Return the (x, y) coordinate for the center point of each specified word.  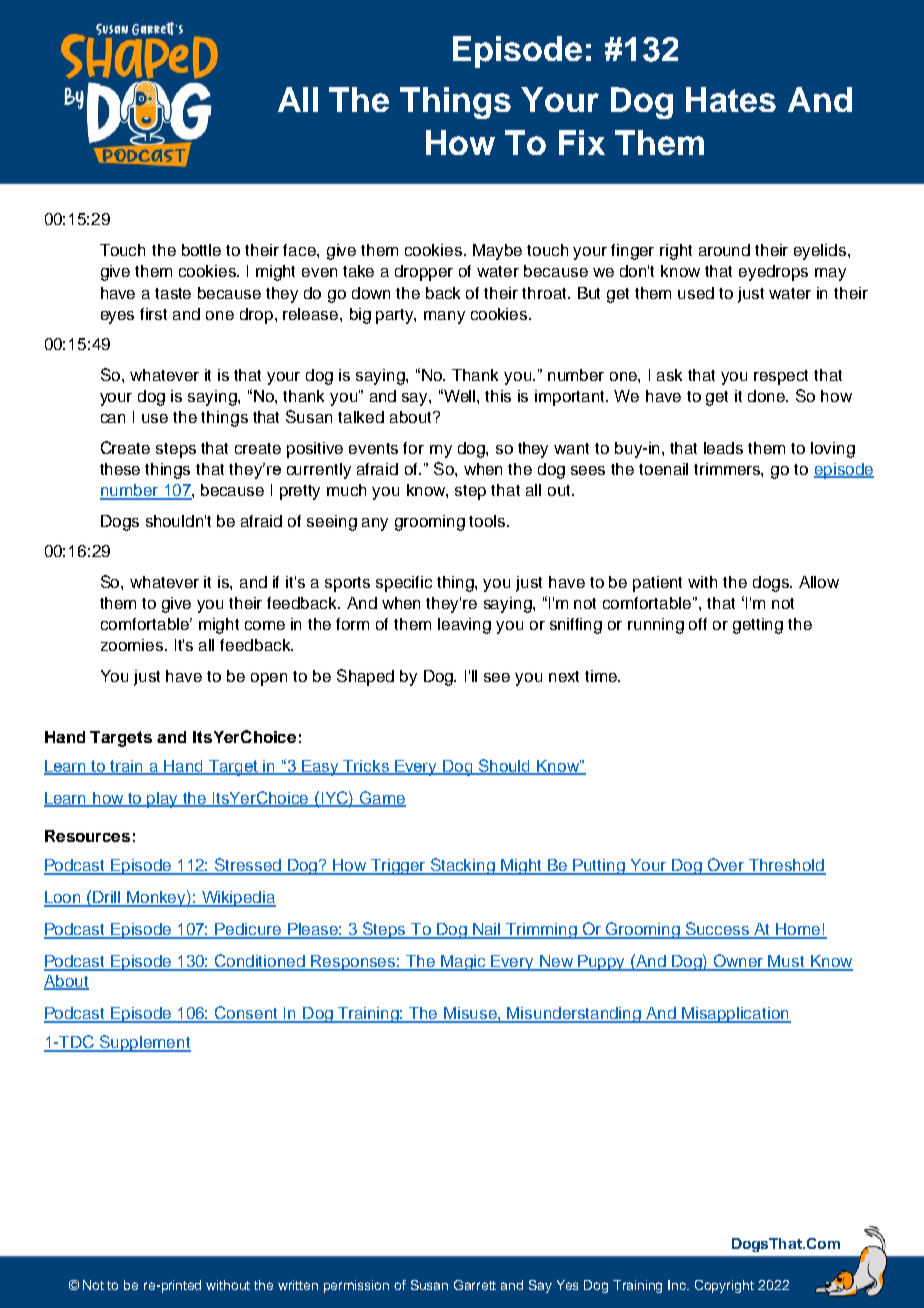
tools (488, 521)
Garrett (475, 1285)
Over (726, 866)
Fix (582, 142)
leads (723, 448)
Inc (678, 1285)
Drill (107, 898)
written (298, 1285)
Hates (731, 99)
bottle (201, 250)
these (120, 469)
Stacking (463, 866)
